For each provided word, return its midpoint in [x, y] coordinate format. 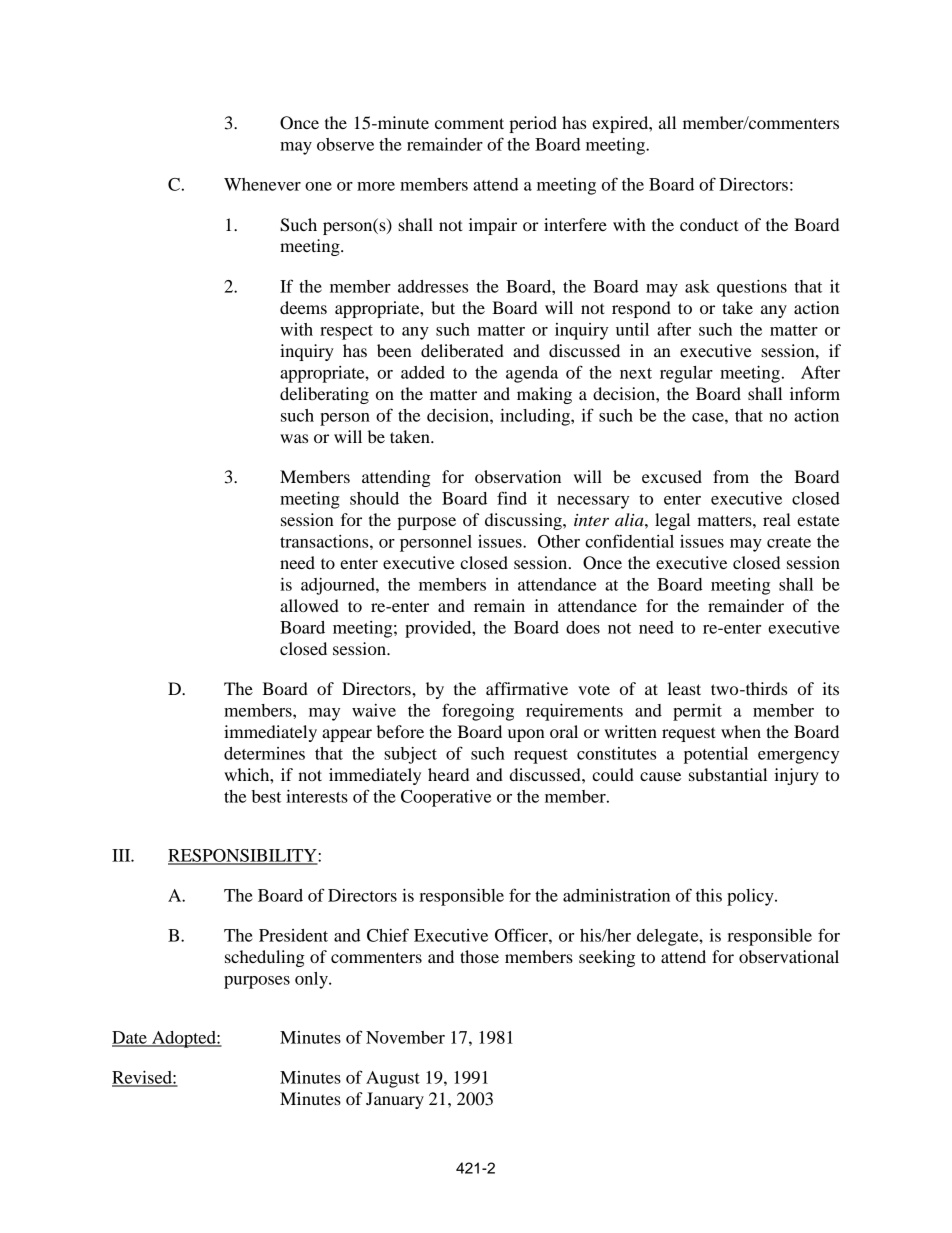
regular [686, 374]
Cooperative [446, 798]
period [533, 124]
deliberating [324, 395]
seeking [607, 958]
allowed [309, 605]
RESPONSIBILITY [243, 856]
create [789, 542]
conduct [709, 224]
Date [130, 1038]
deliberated [462, 350]
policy [751, 897]
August [393, 1079]
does [583, 627]
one [318, 186]
